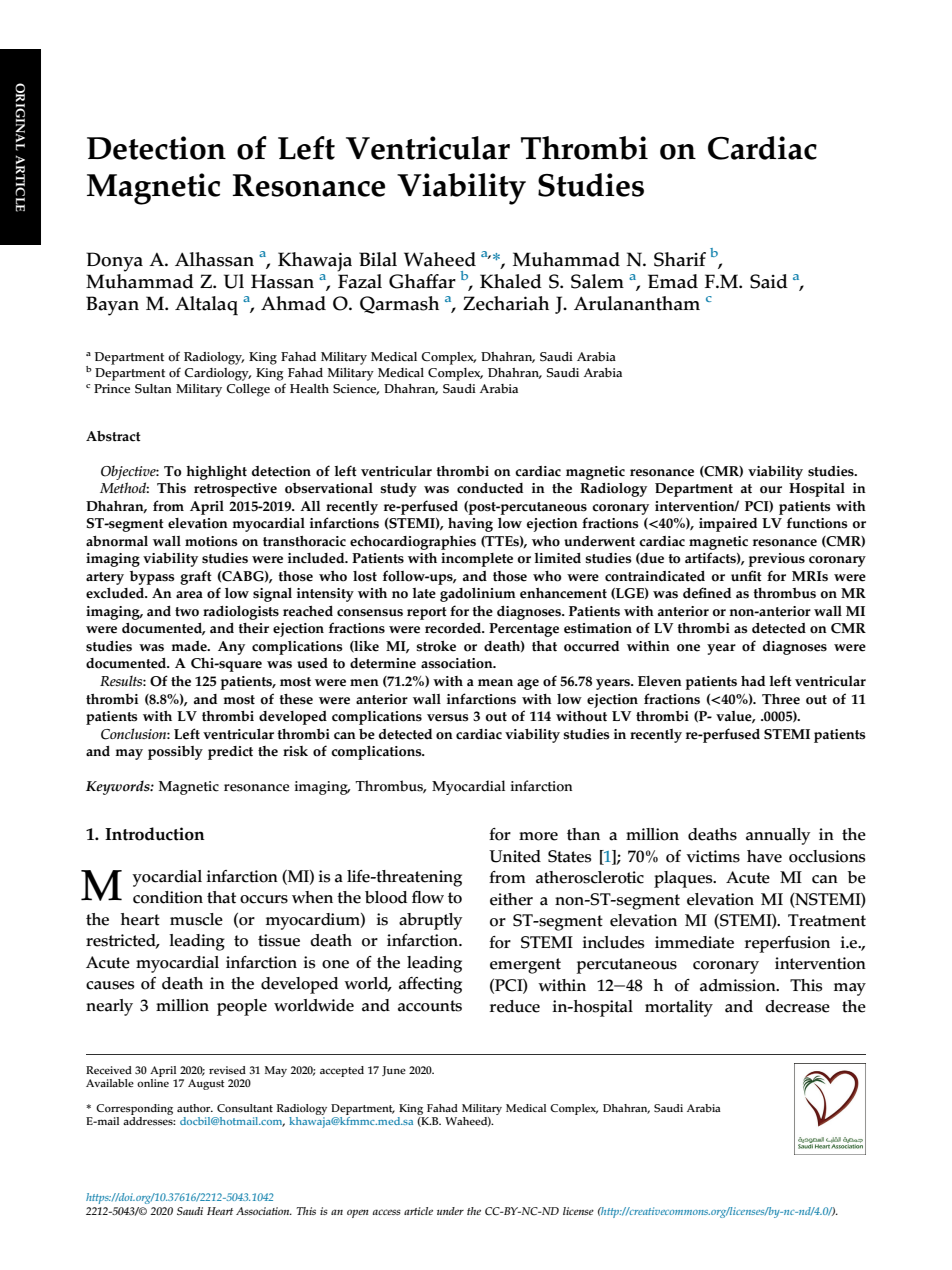  I want to click on Khaled, so click(511, 281).
